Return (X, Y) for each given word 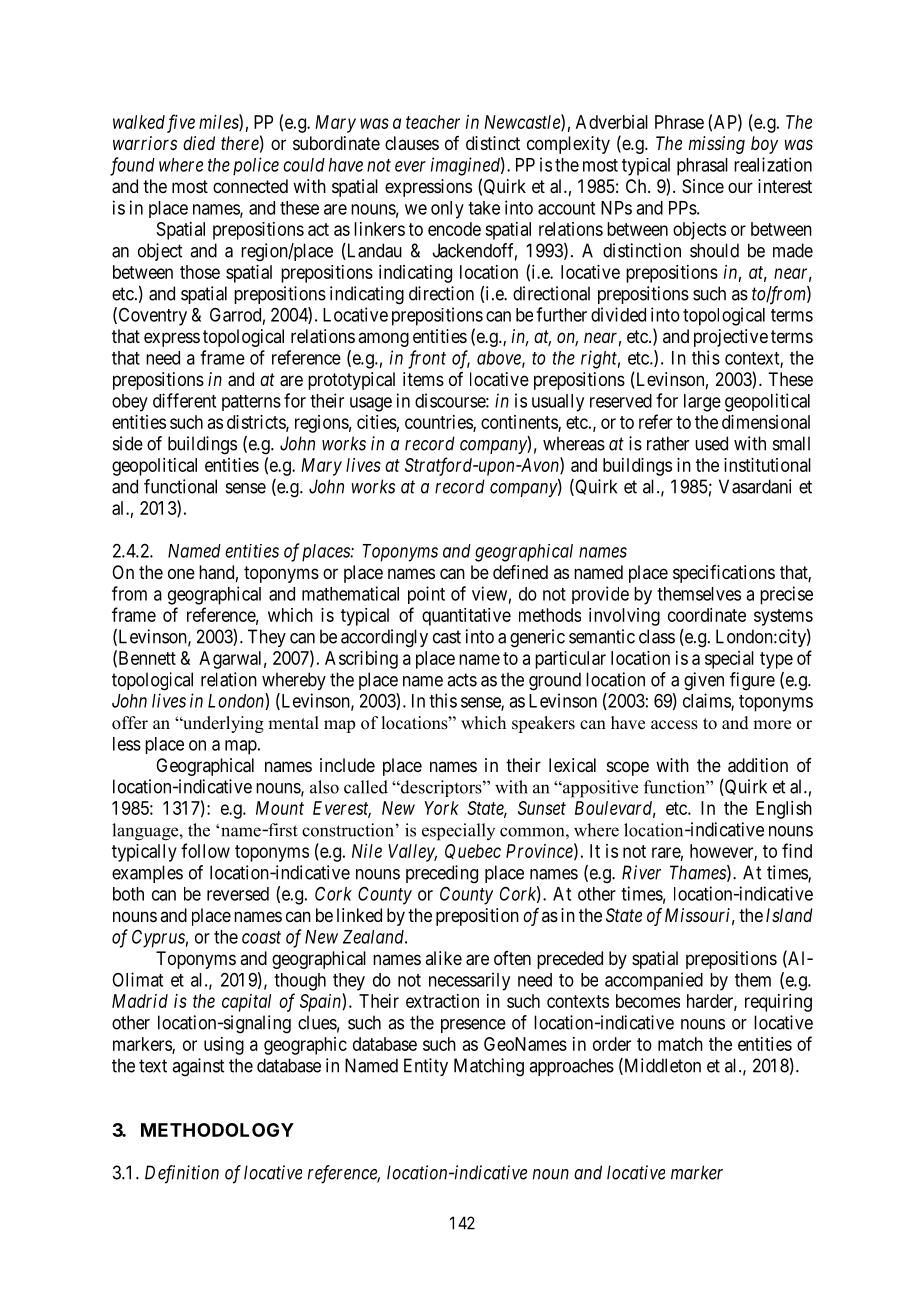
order (612, 1044)
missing (716, 145)
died (199, 143)
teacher (433, 122)
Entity (426, 1067)
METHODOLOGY (217, 1130)
